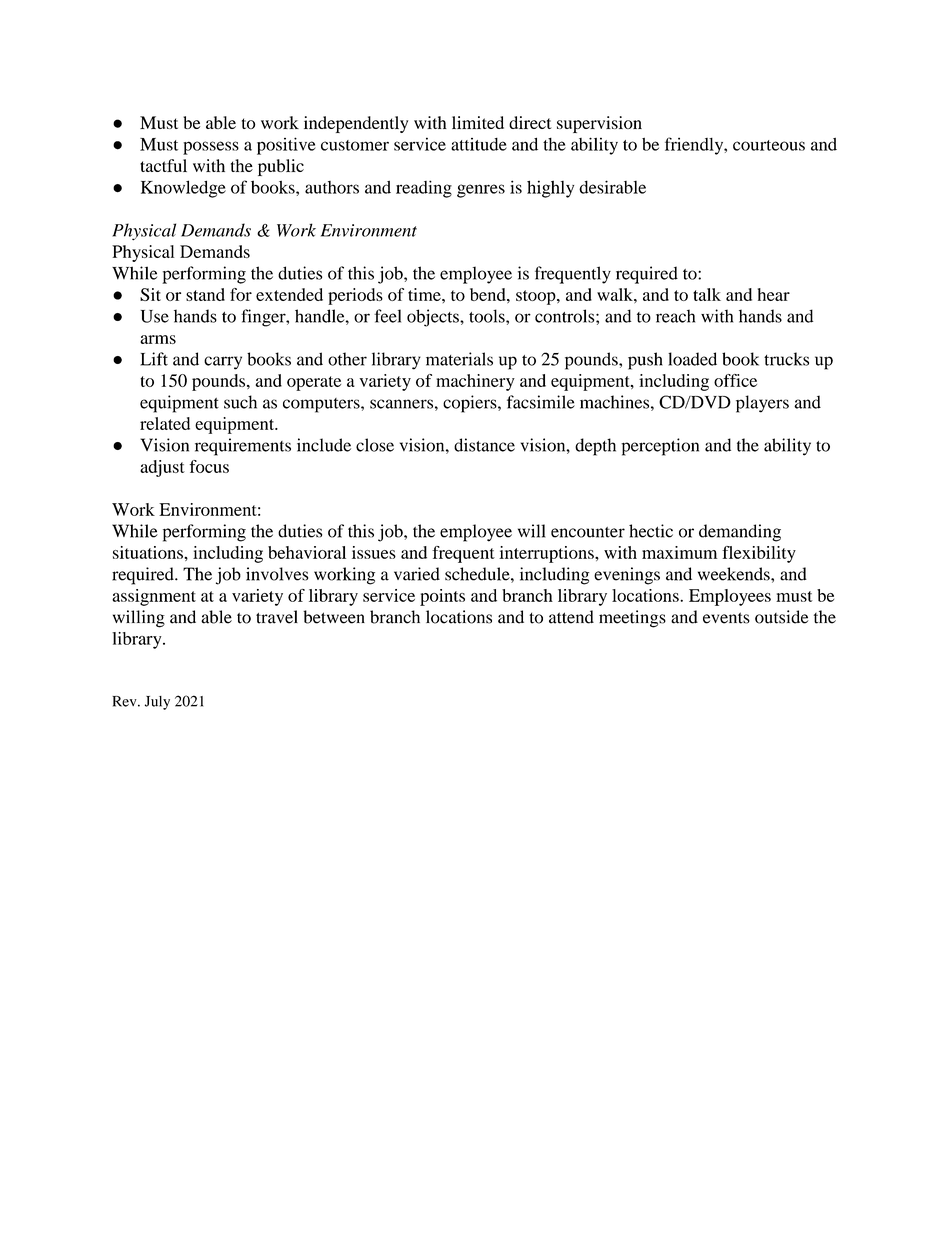 Image resolution: width=952 pixels, height=1233 pixels. I want to click on courteous, so click(769, 145).
